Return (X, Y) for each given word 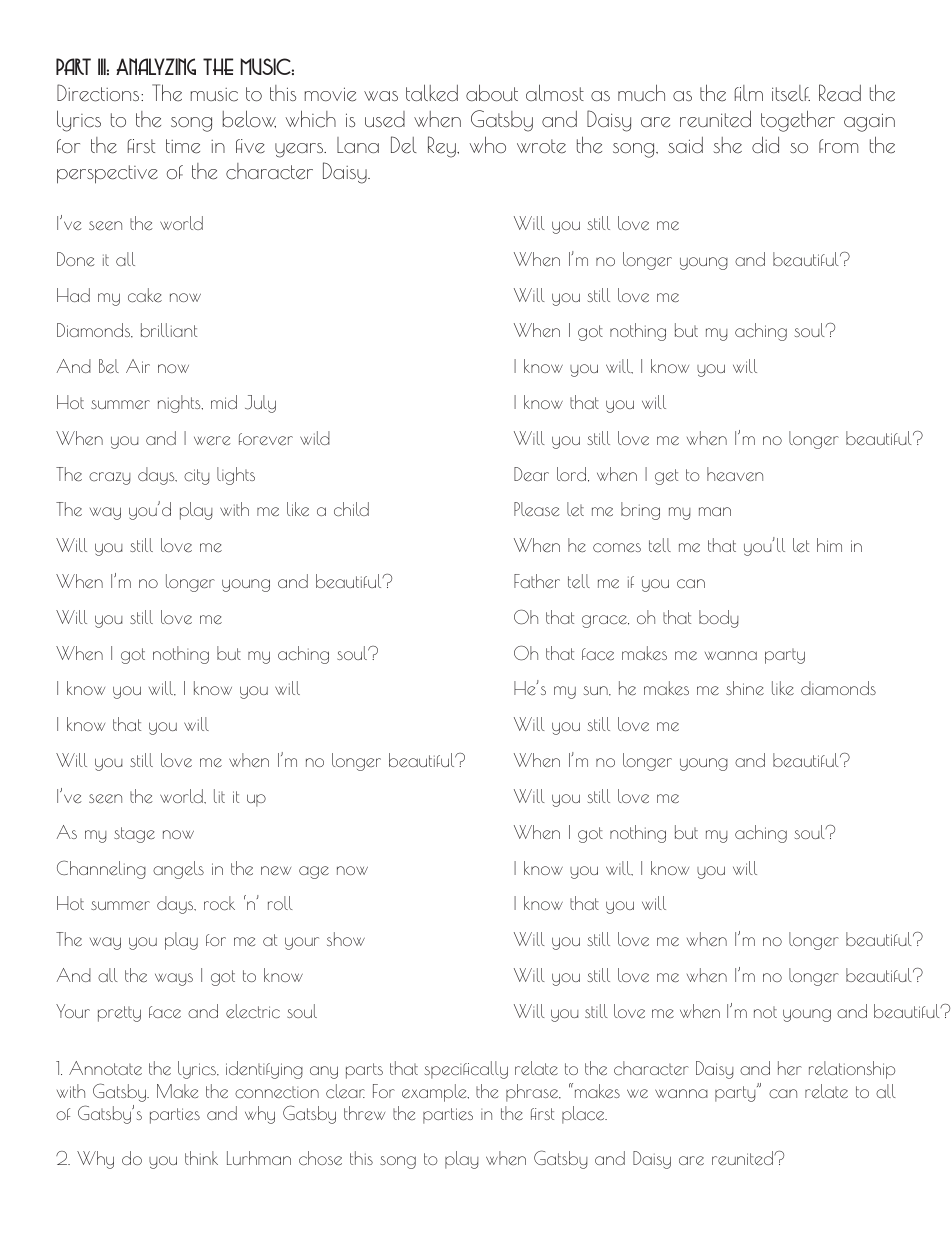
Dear (531, 474)
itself (791, 93)
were (212, 440)
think (201, 1158)
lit (219, 796)
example (435, 1093)
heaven (735, 474)
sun (596, 691)
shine (745, 688)
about (492, 93)
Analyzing (156, 66)
